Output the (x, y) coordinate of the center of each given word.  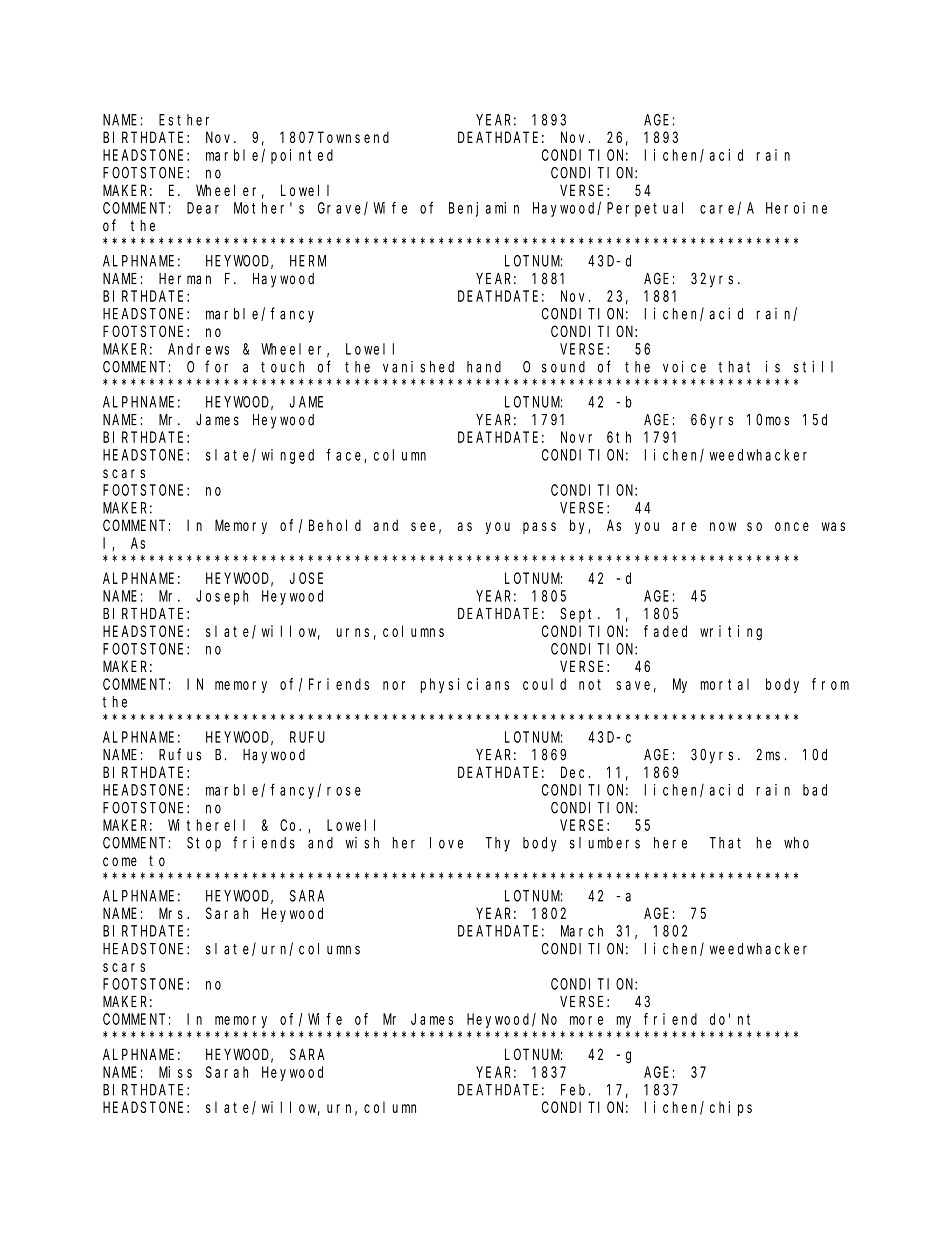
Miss (175, 1072)
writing (731, 632)
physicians (465, 685)
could (544, 684)
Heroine (796, 208)
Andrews (198, 349)
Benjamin (484, 209)
